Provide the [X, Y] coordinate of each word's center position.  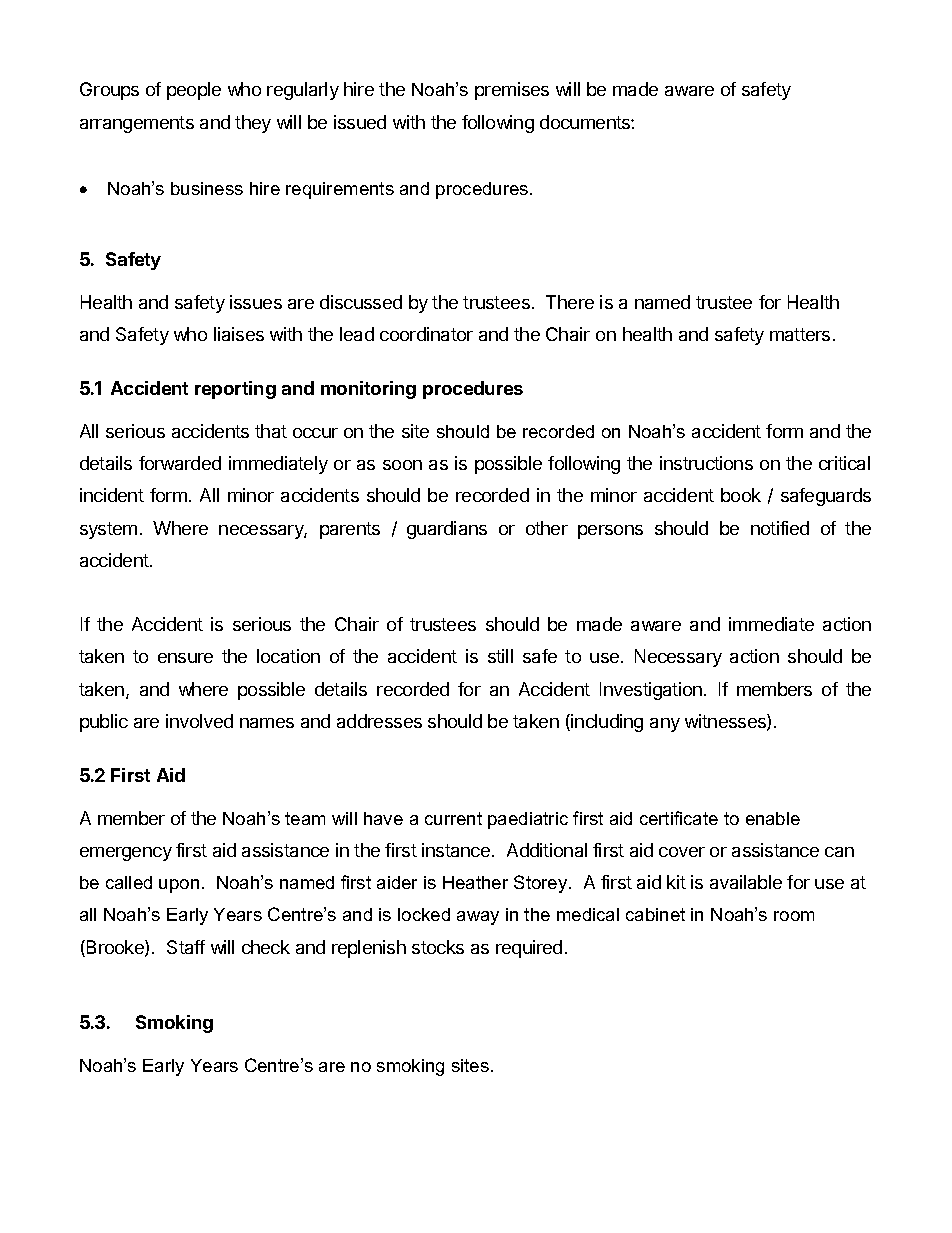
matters [800, 334]
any [665, 725]
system [108, 530]
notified [780, 528]
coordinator [426, 334]
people [194, 91]
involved [199, 721]
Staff [186, 947]
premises [512, 91]
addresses [379, 721]
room [794, 916]
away [478, 918]
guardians [447, 530]
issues [256, 302]
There [570, 302]
